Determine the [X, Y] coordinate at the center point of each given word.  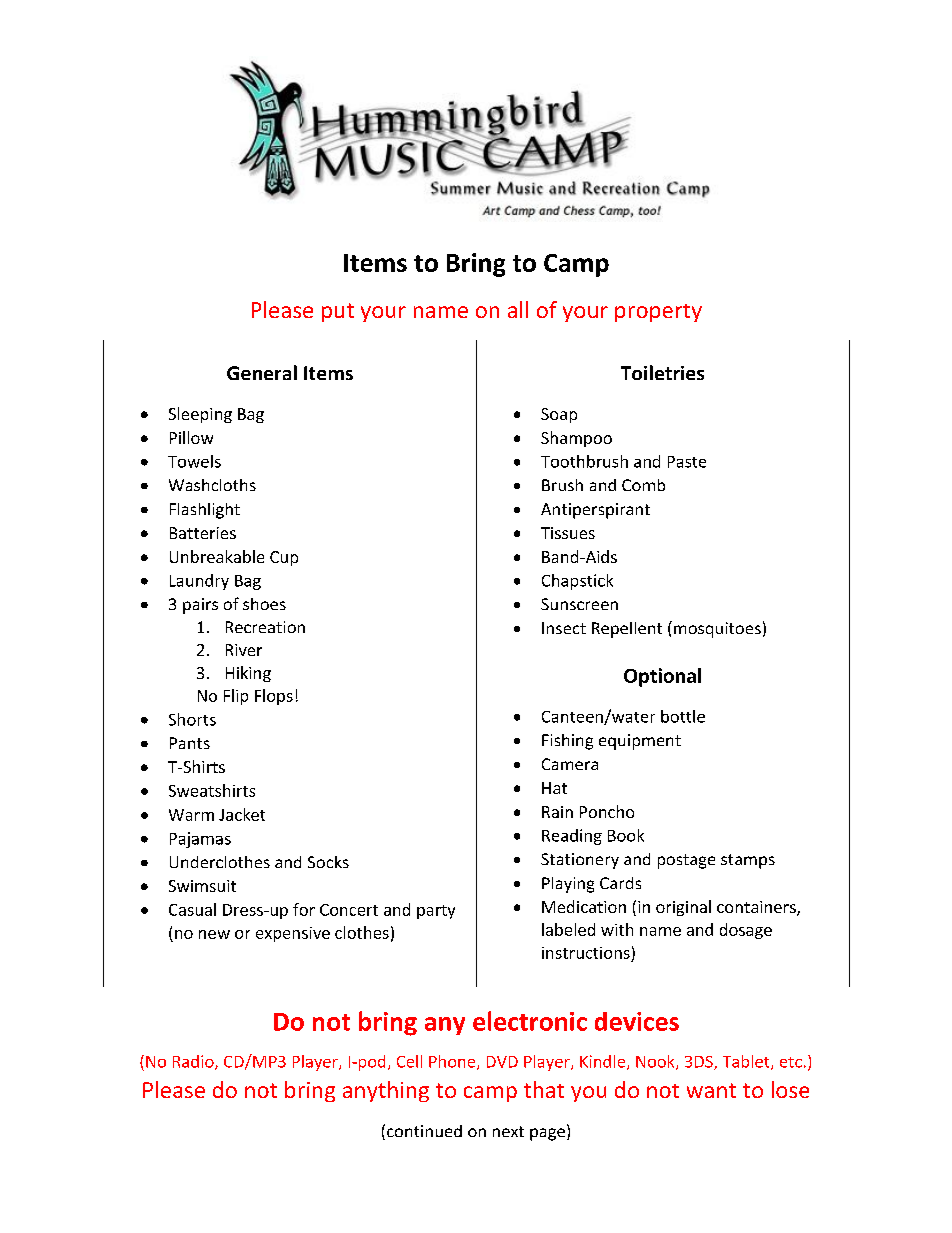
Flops [274, 697]
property [658, 313]
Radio [194, 1062]
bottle [683, 716]
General [262, 372]
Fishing [567, 742]
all [518, 309]
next [508, 1131]
